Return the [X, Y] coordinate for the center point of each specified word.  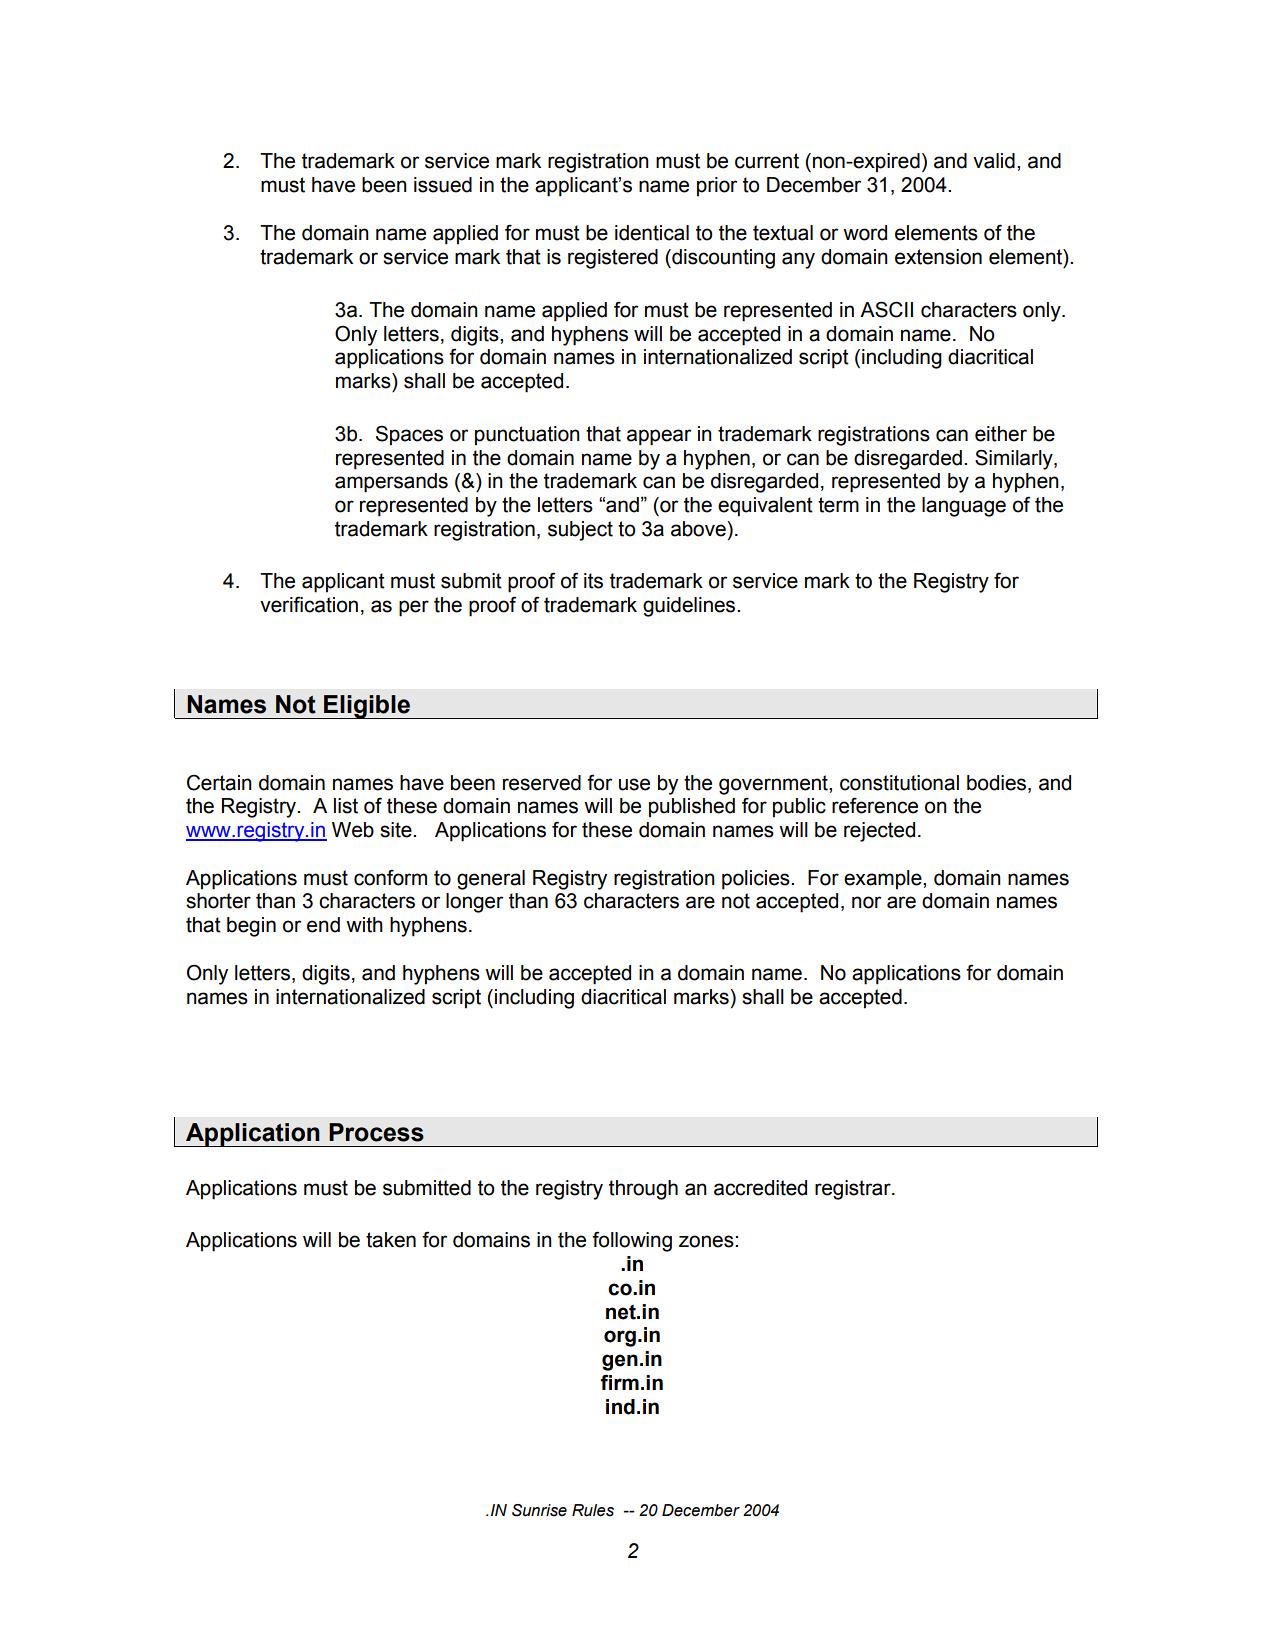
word [865, 233]
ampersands [391, 483]
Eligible [367, 707]
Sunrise [539, 1510]
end [323, 925]
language [964, 507]
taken [391, 1240]
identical [652, 233]
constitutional [899, 783]
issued [443, 185]
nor [866, 902]
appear [659, 437]
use [634, 784]
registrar [854, 1190]
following [632, 1241]
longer [474, 903]
